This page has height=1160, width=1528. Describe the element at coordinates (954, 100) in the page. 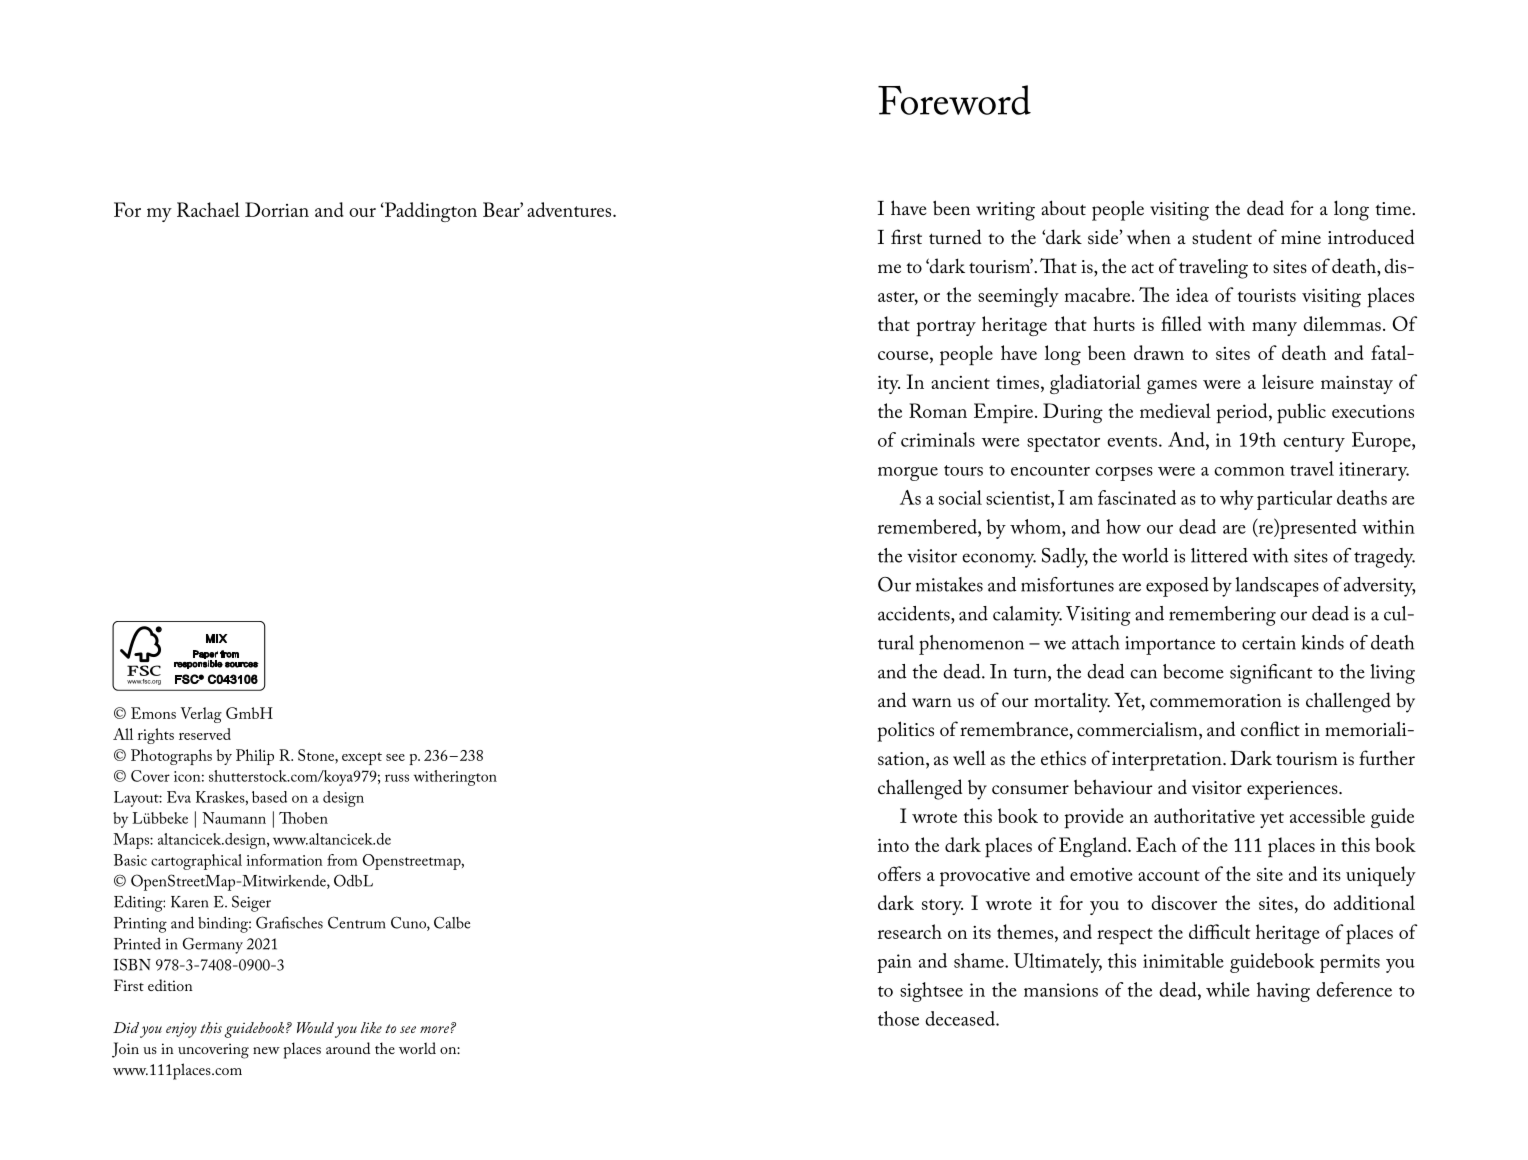

I see `Foreword` at that location.
